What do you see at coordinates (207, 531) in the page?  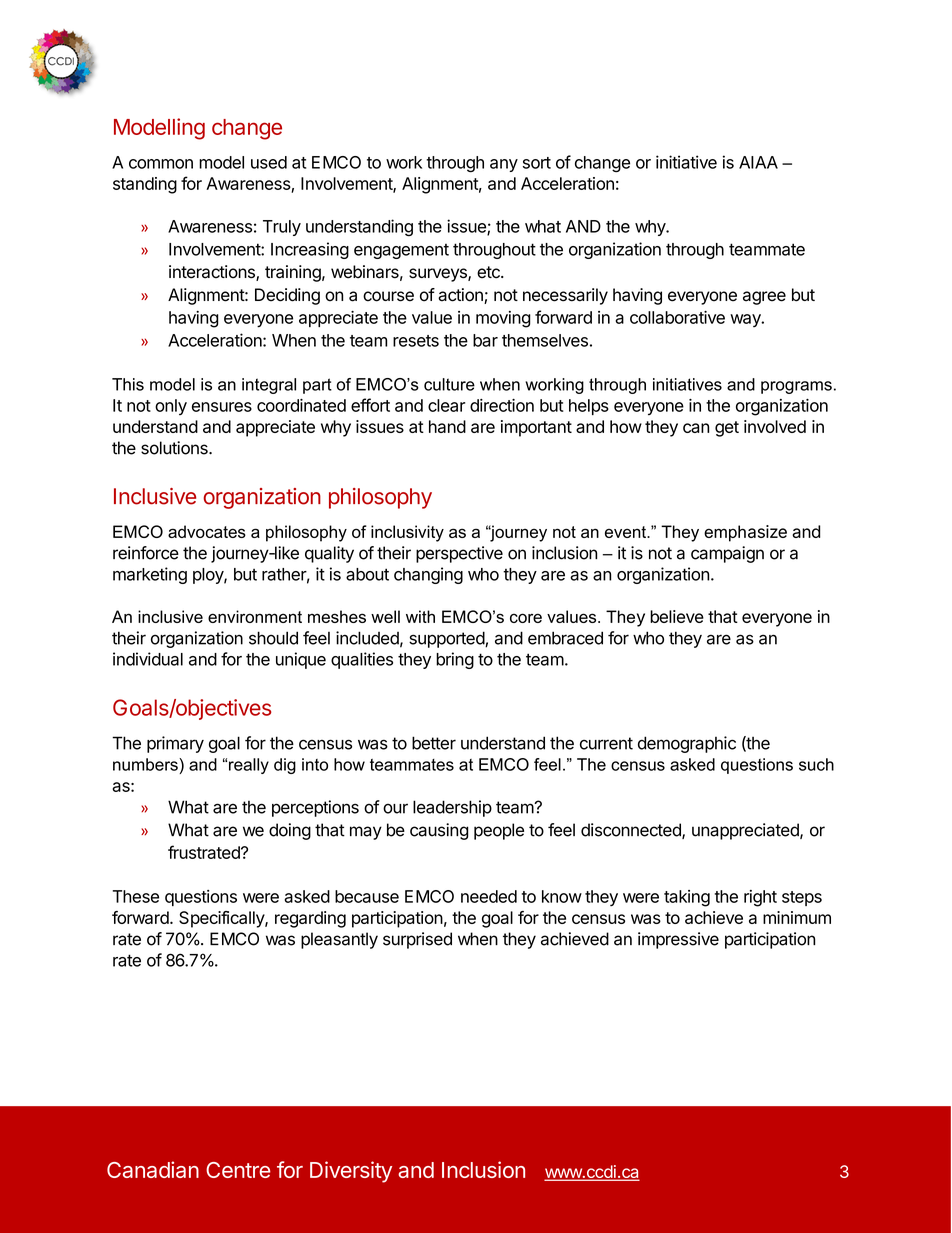 I see `advocates` at bounding box center [207, 531].
